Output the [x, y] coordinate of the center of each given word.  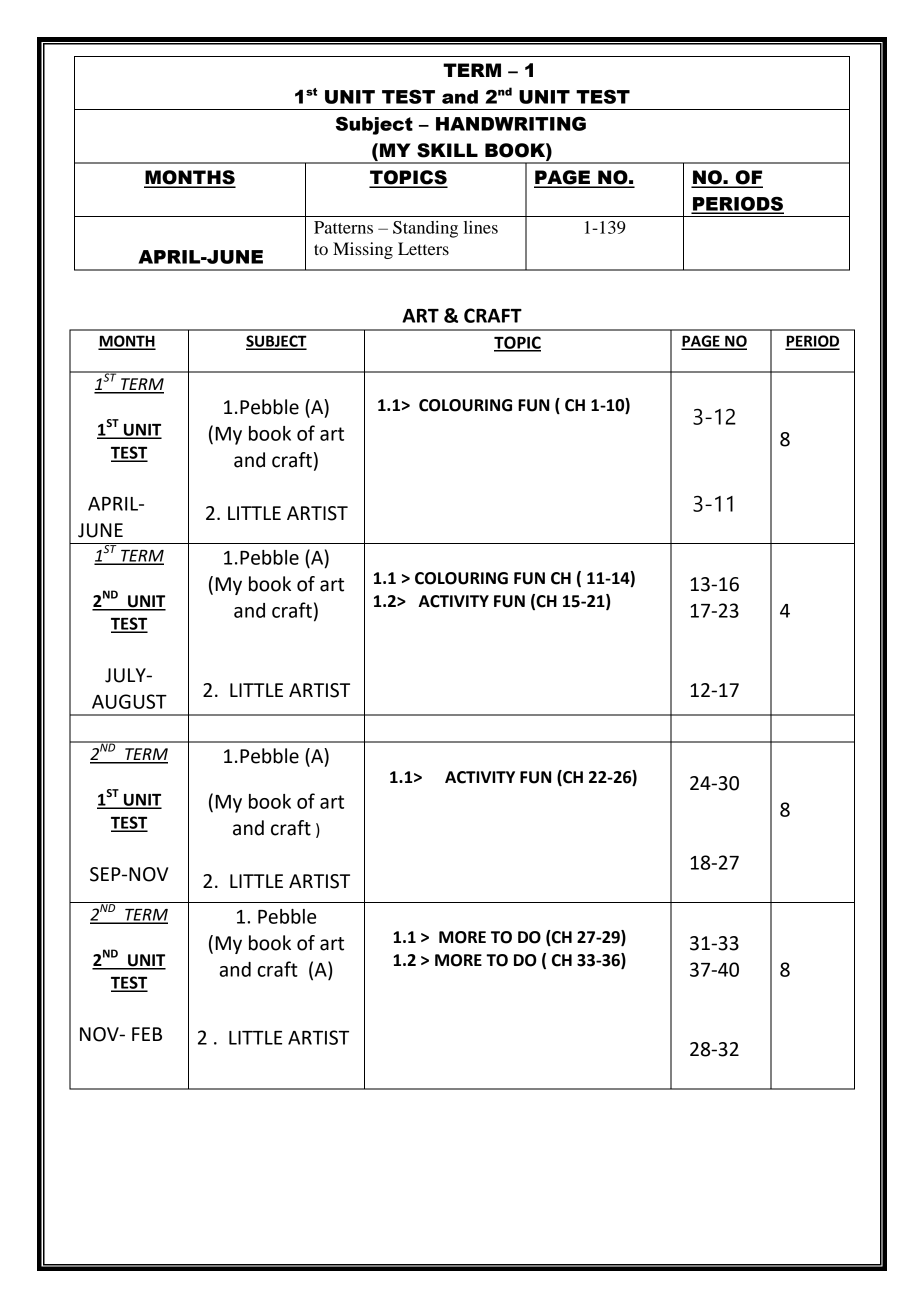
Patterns [343, 227]
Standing [425, 229]
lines [481, 227]
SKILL [447, 150]
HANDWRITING [511, 123]
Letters [423, 248]
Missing [363, 250]
